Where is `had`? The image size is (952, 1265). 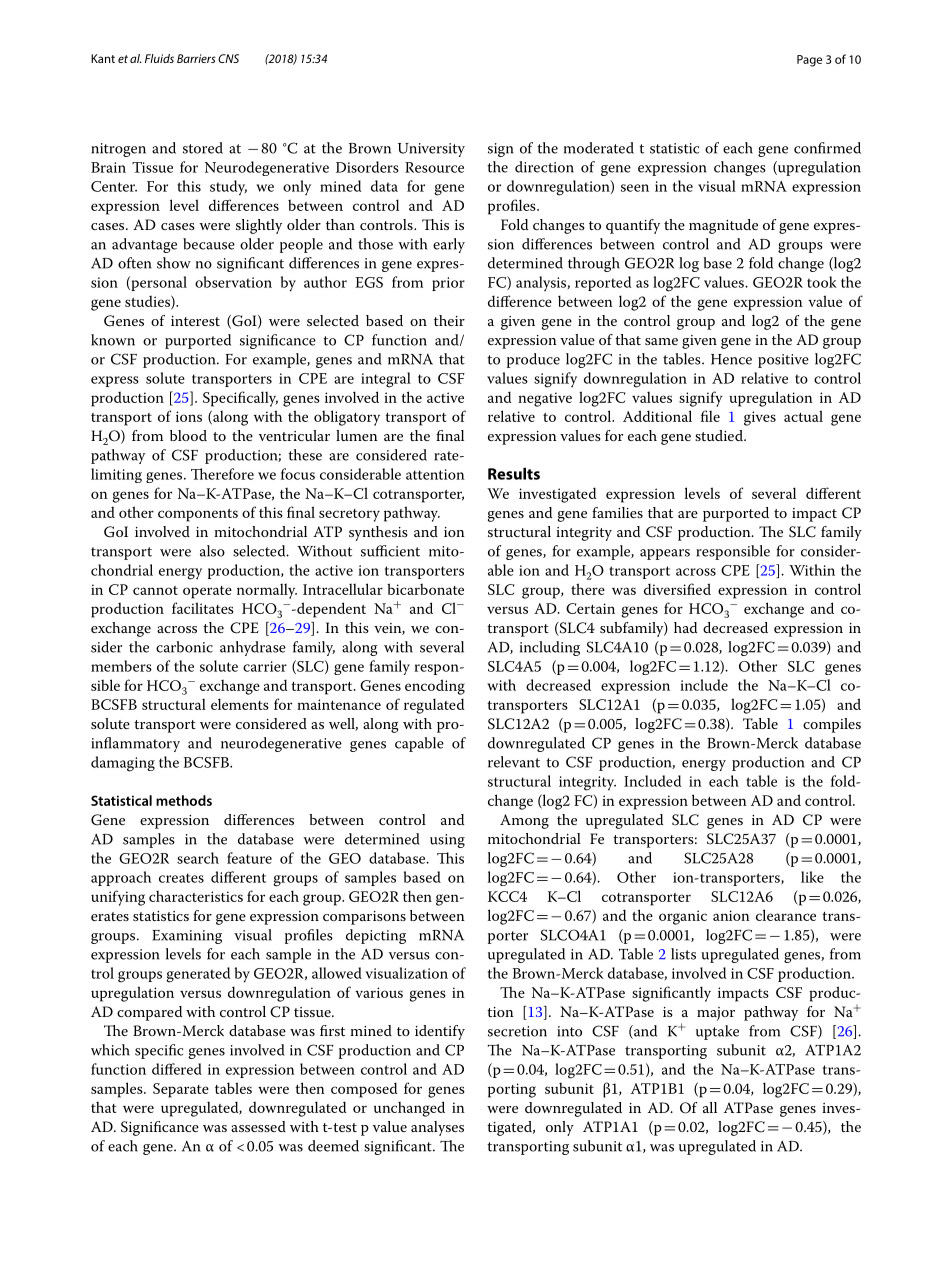
had is located at coordinates (685, 627).
